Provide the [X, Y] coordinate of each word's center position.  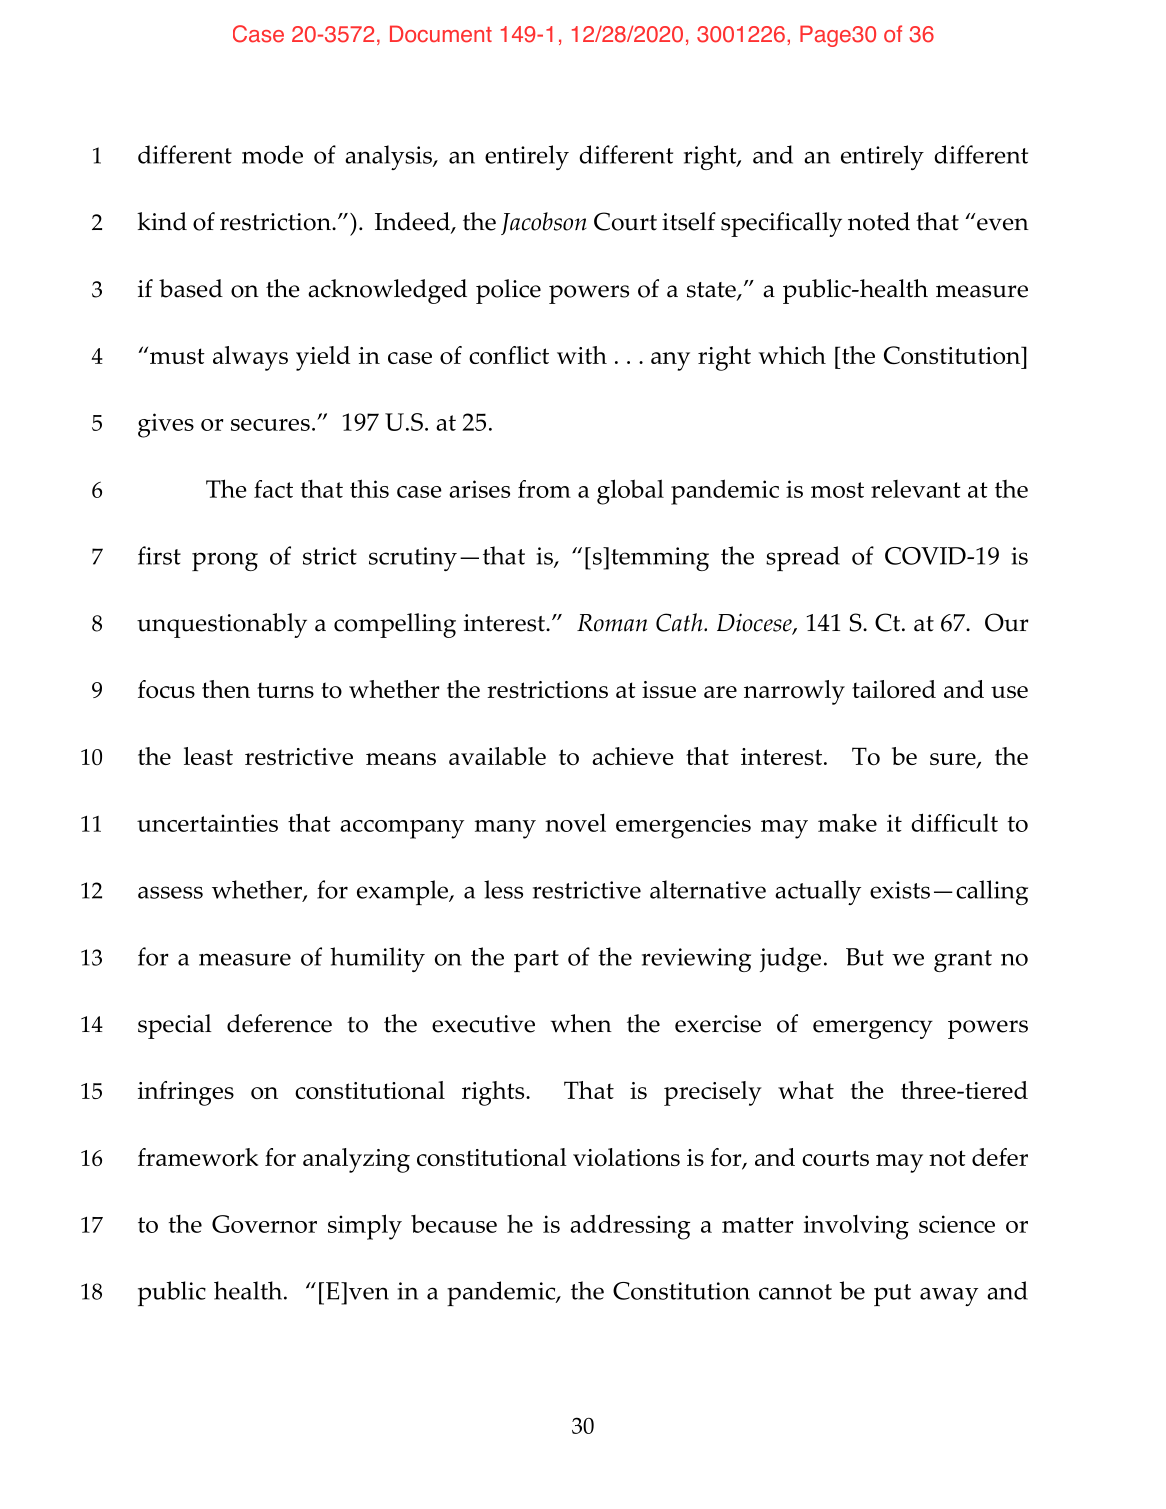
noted [879, 221]
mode [272, 154]
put [892, 1295]
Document [441, 34]
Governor [264, 1224]
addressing [630, 1227]
